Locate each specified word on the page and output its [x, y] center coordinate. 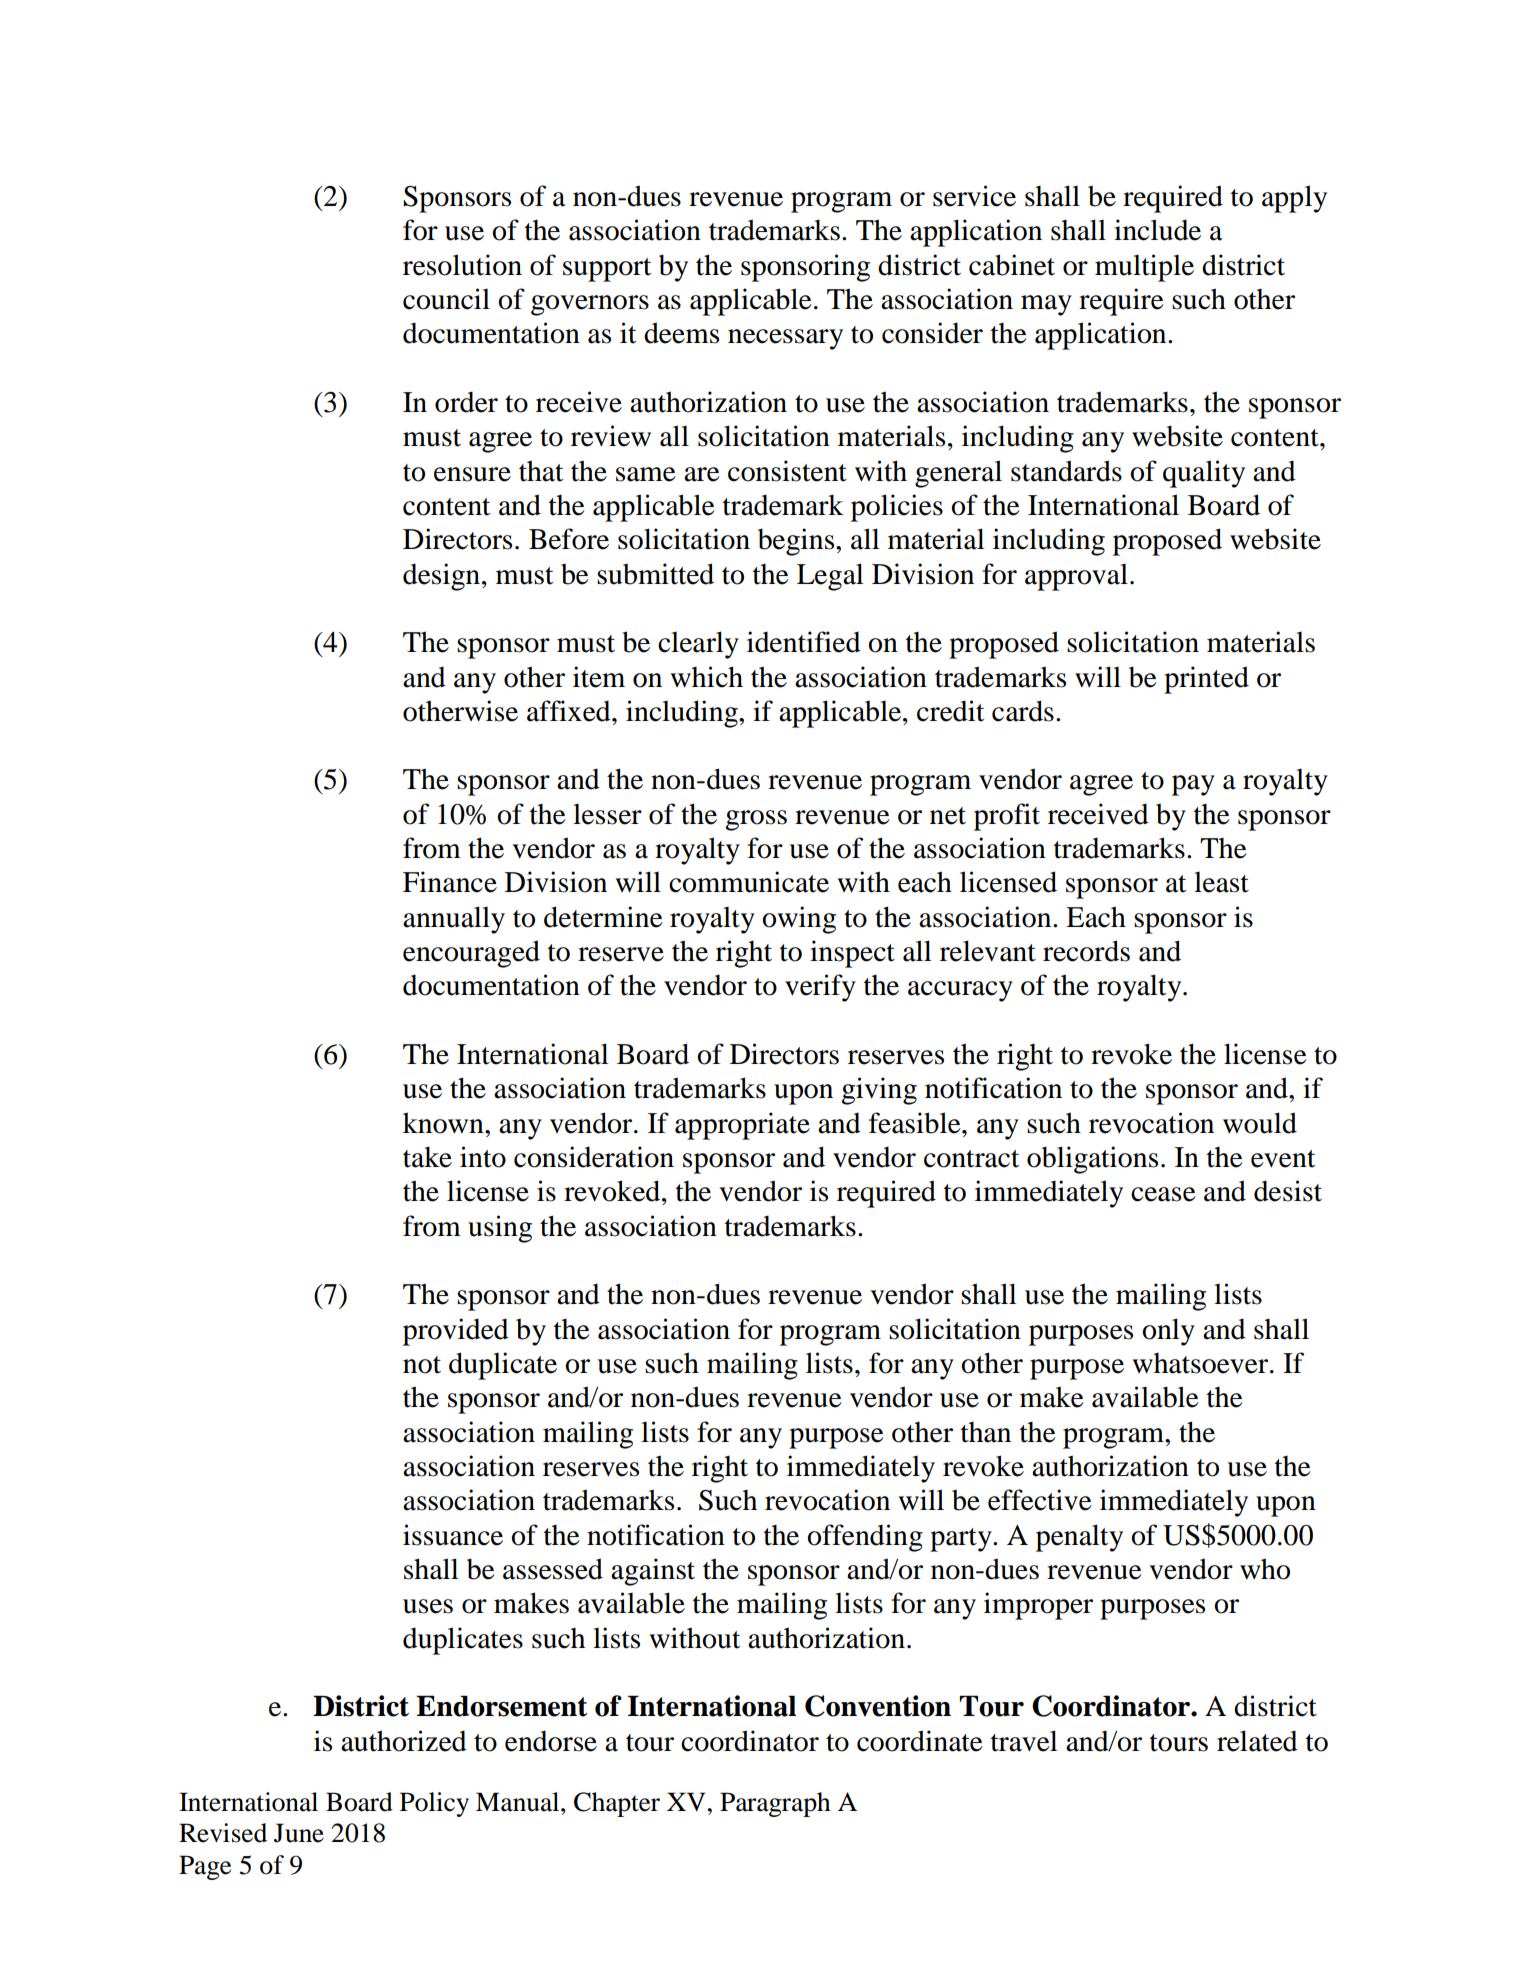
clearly [698, 645]
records [1086, 951]
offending [865, 1538]
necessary [785, 339]
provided [456, 1332]
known [444, 1123]
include [1157, 230]
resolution [462, 265]
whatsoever [1201, 1363]
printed [1206, 680]
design [441, 577]
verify [820, 988]
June [299, 1833]
